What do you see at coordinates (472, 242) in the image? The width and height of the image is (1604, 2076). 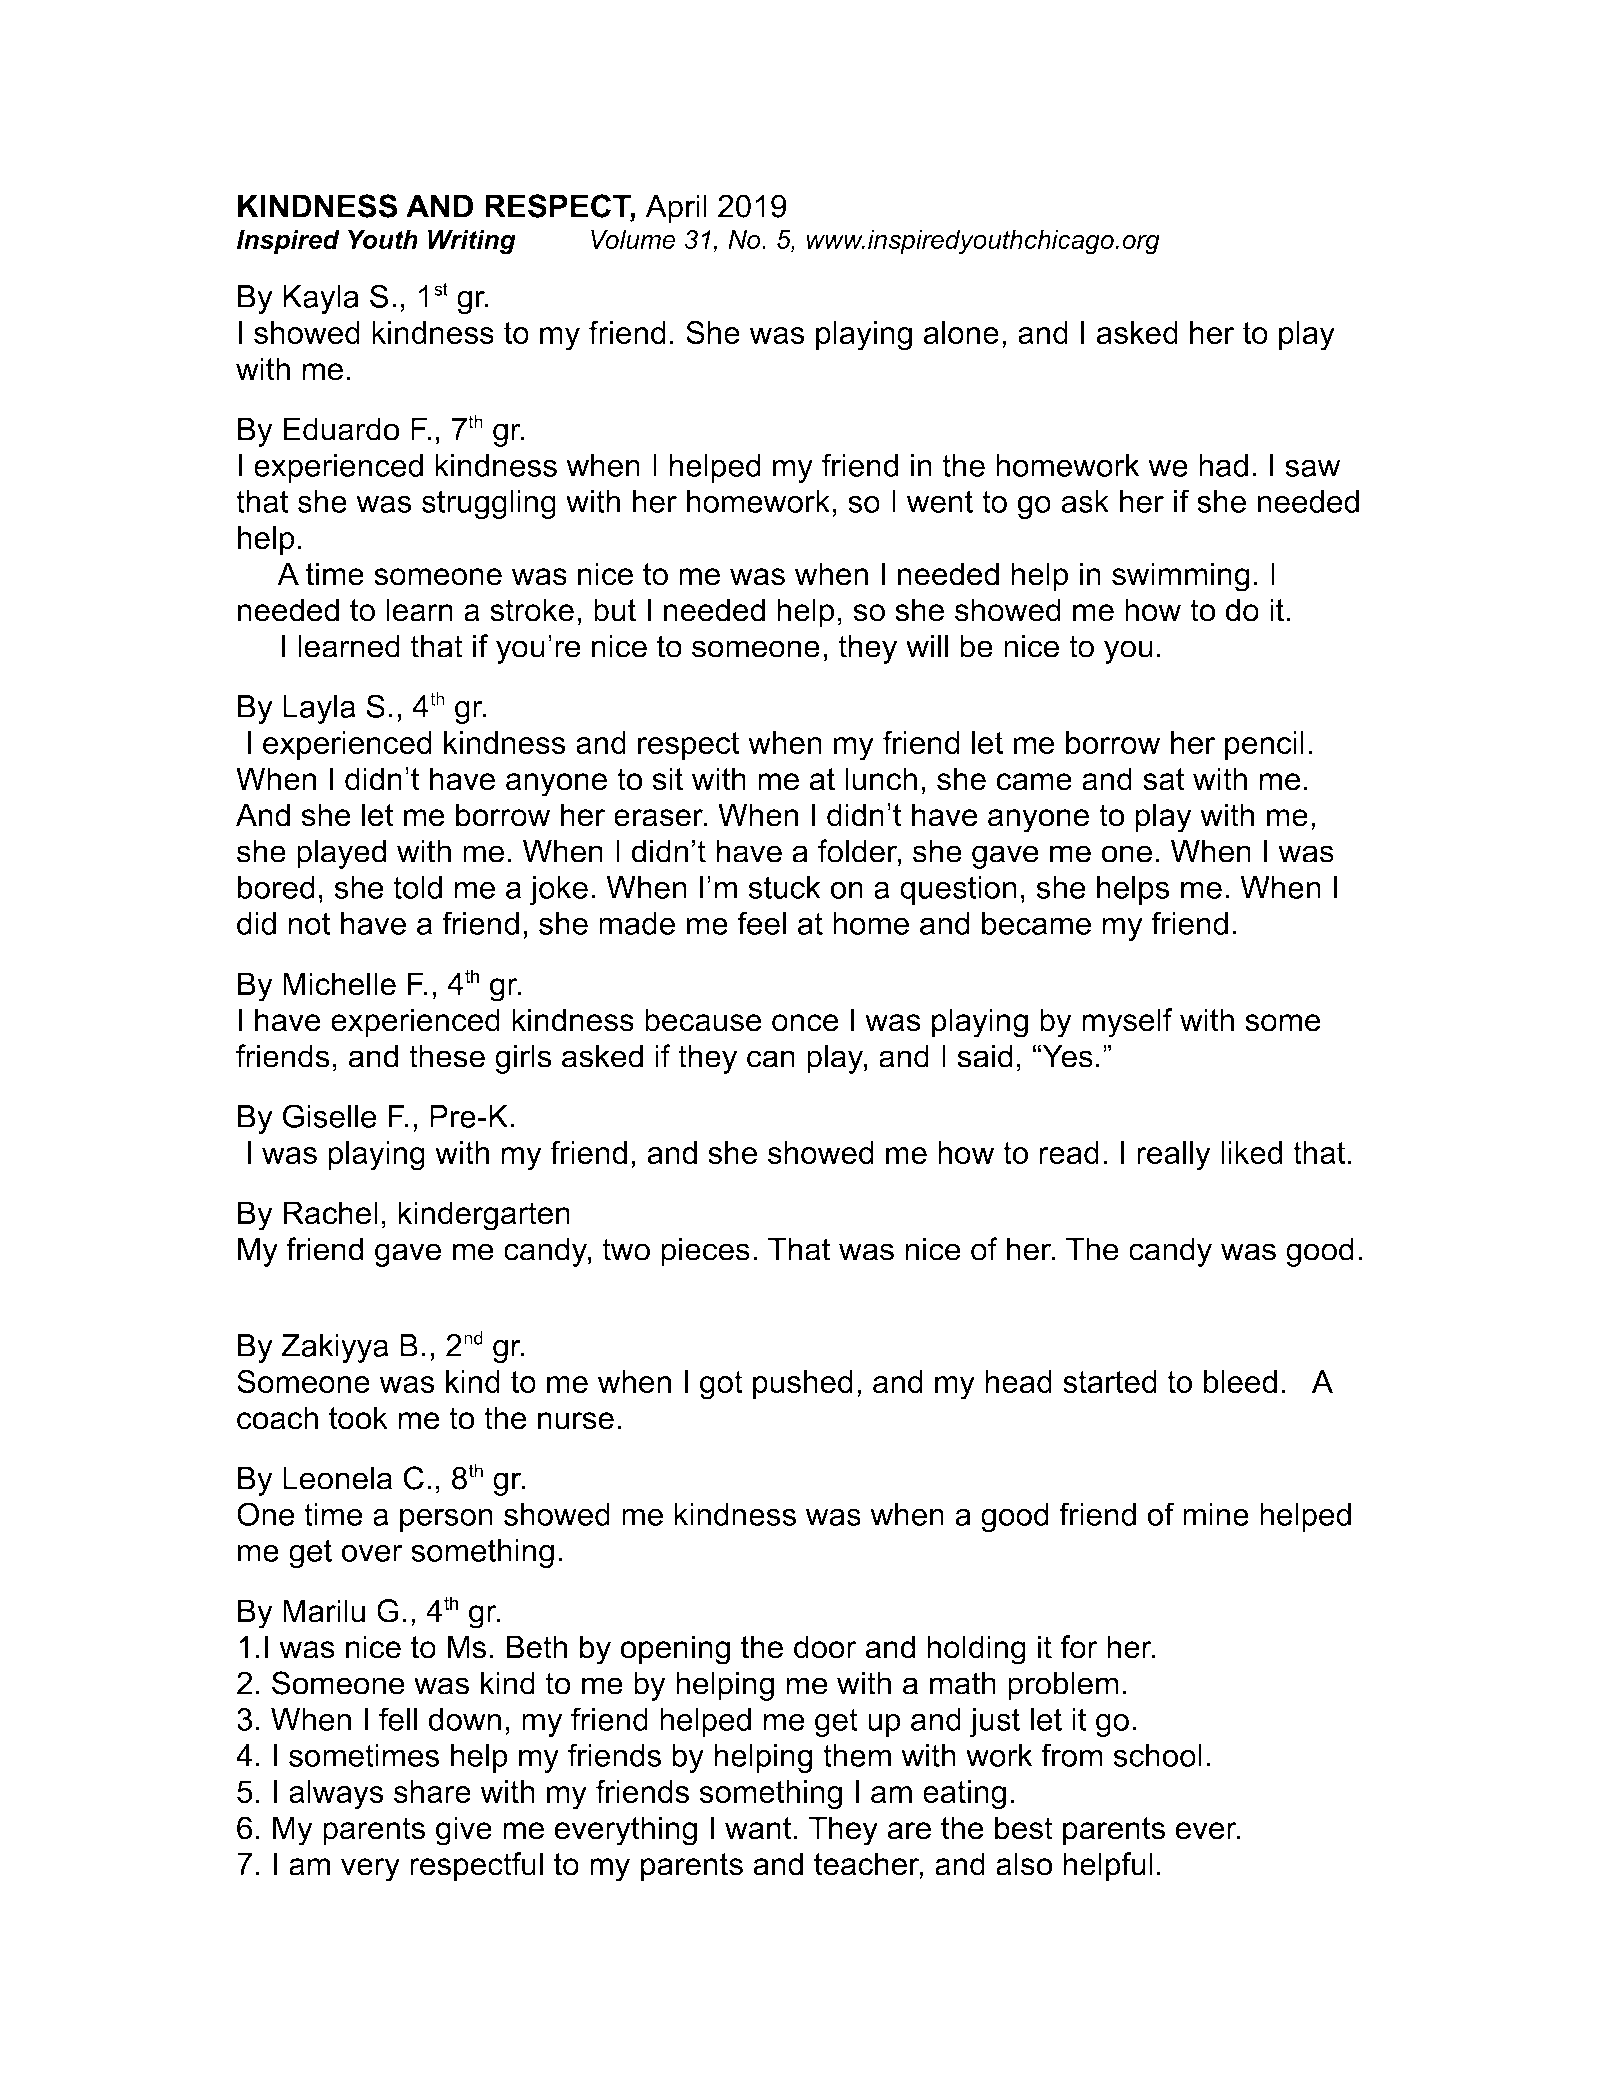 I see `Writing` at bounding box center [472, 242].
